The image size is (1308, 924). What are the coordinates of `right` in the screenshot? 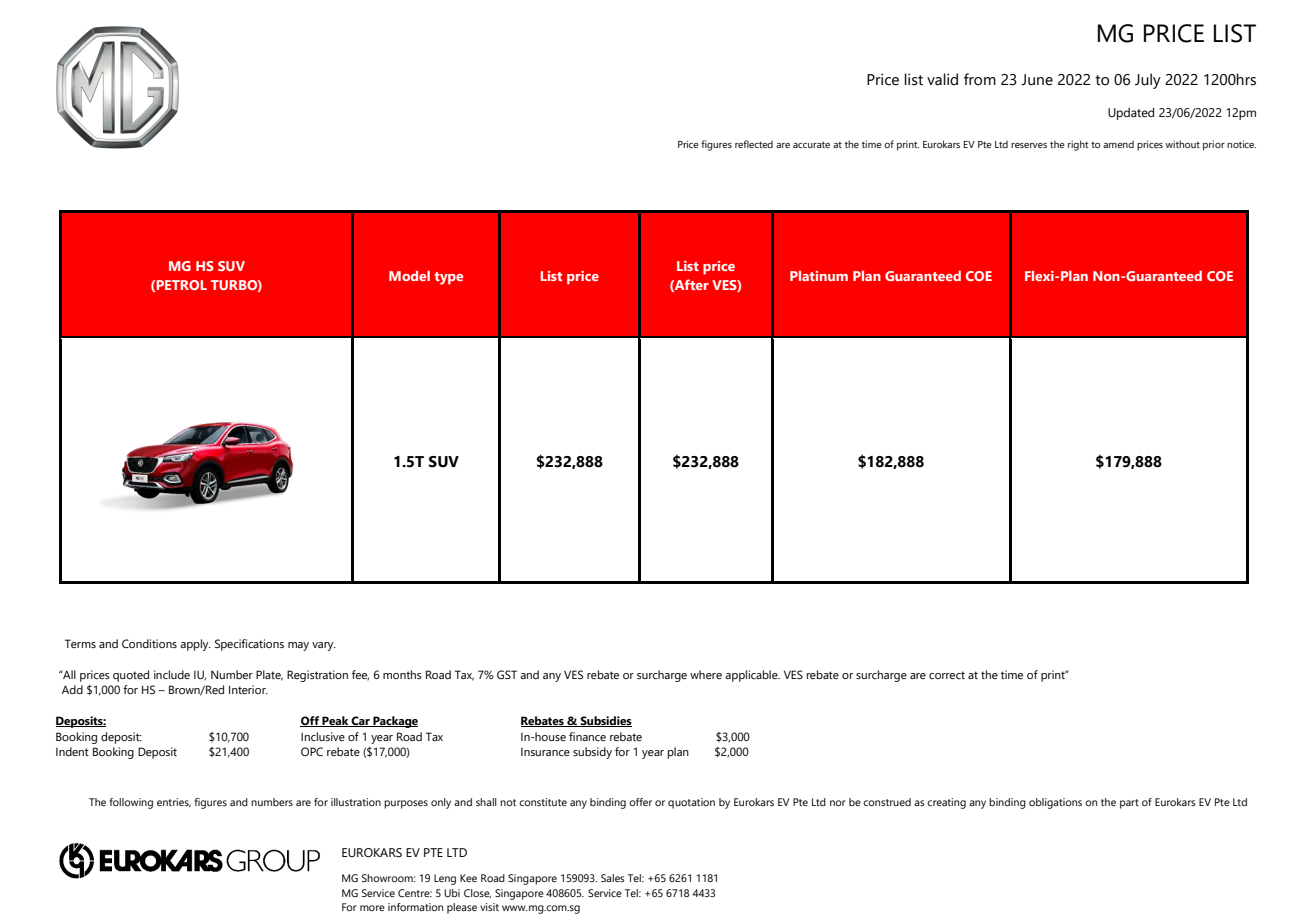 It's located at (1078, 145).
